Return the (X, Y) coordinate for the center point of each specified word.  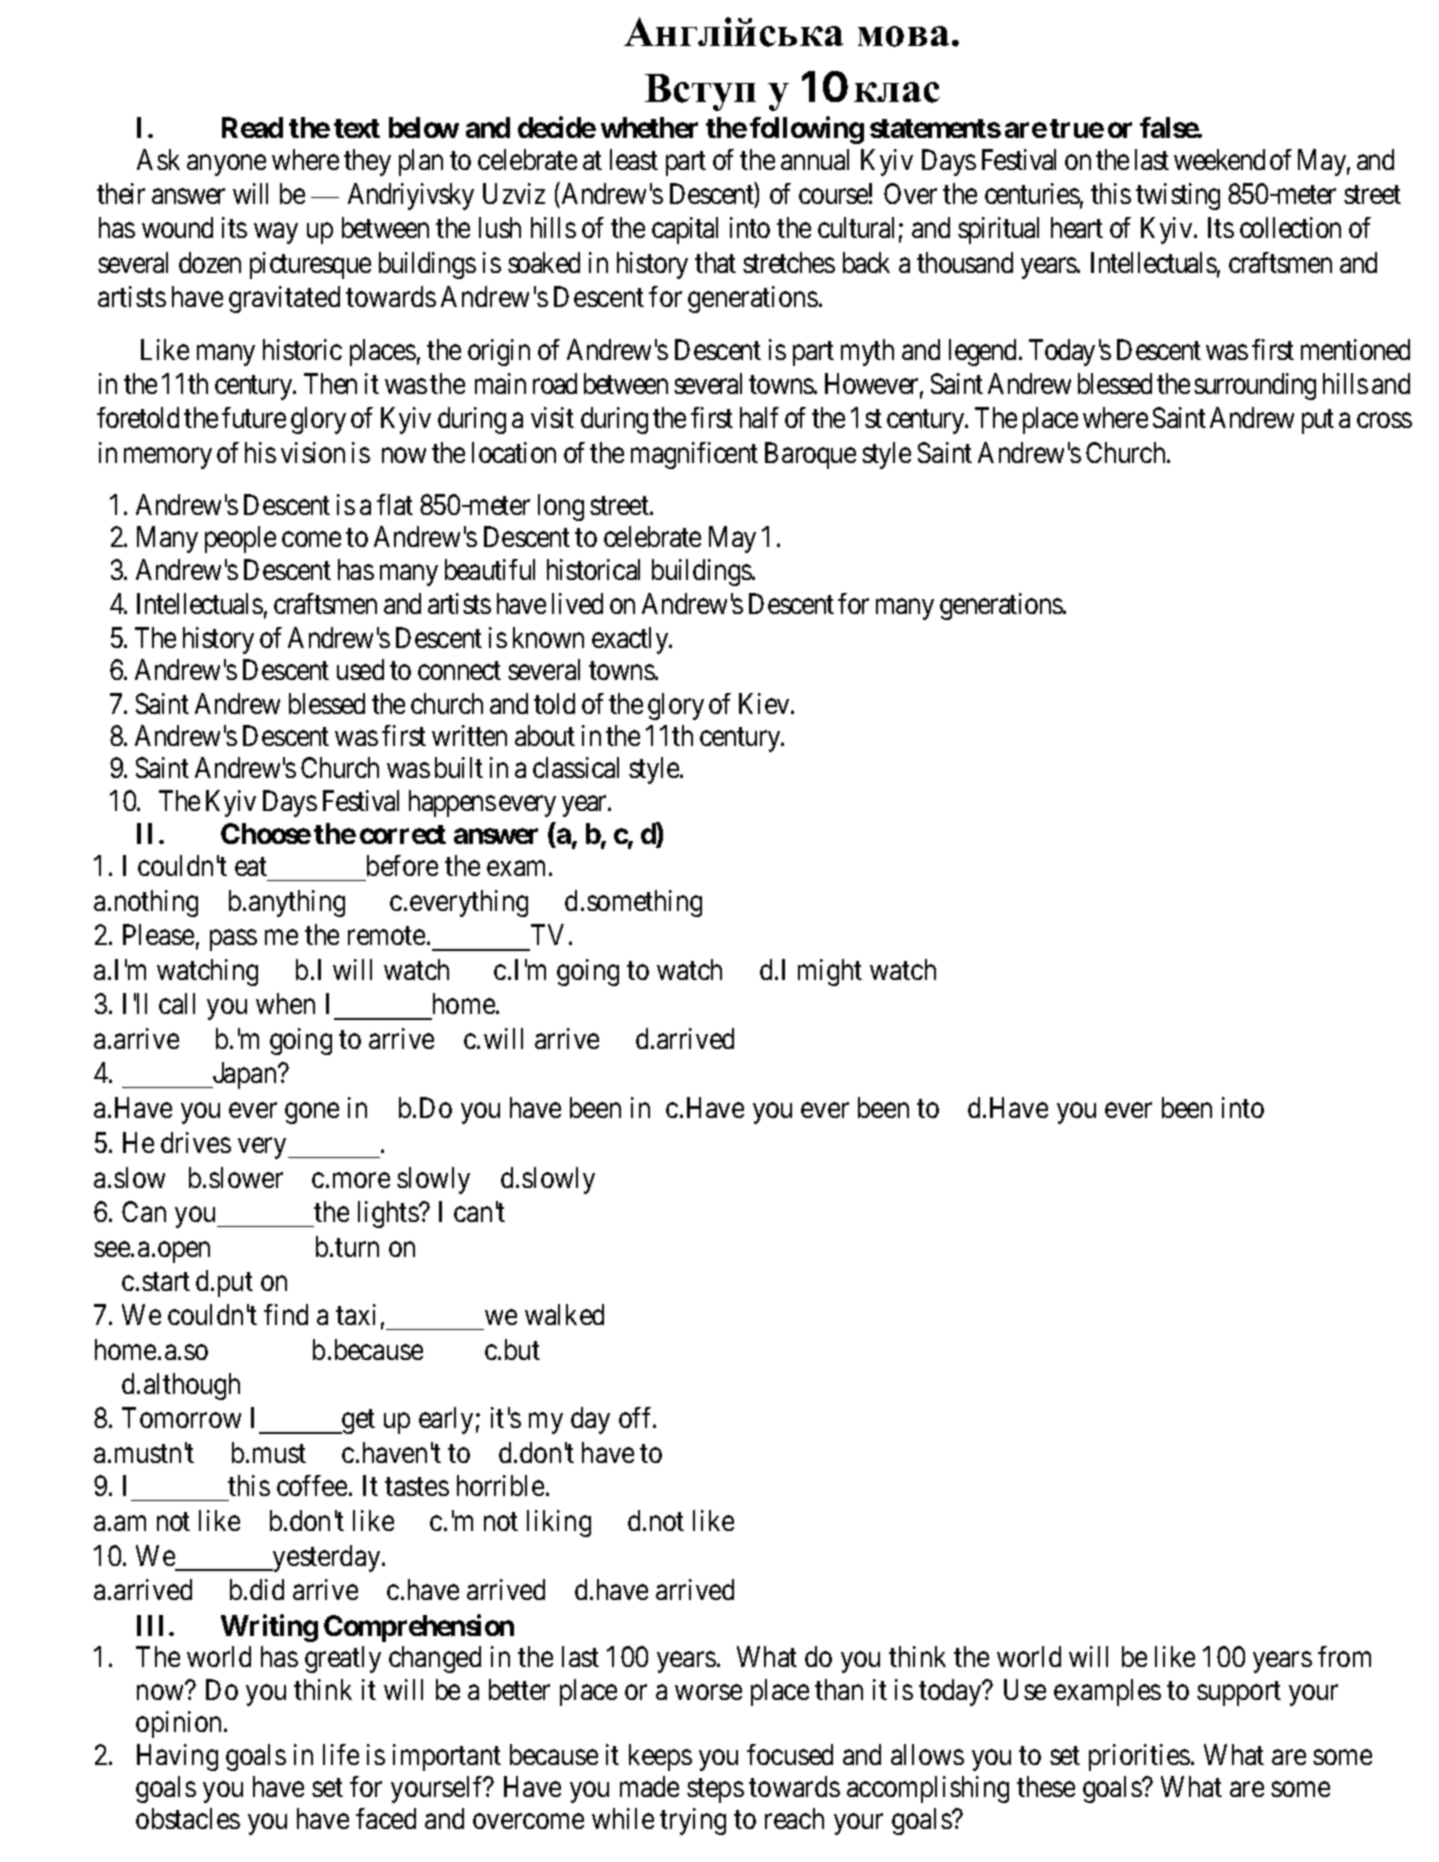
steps (715, 1791)
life (341, 1754)
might (830, 972)
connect (459, 671)
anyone (226, 165)
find (286, 1314)
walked (564, 1314)
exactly (631, 640)
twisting (1178, 196)
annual (815, 159)
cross (1384, 420)
